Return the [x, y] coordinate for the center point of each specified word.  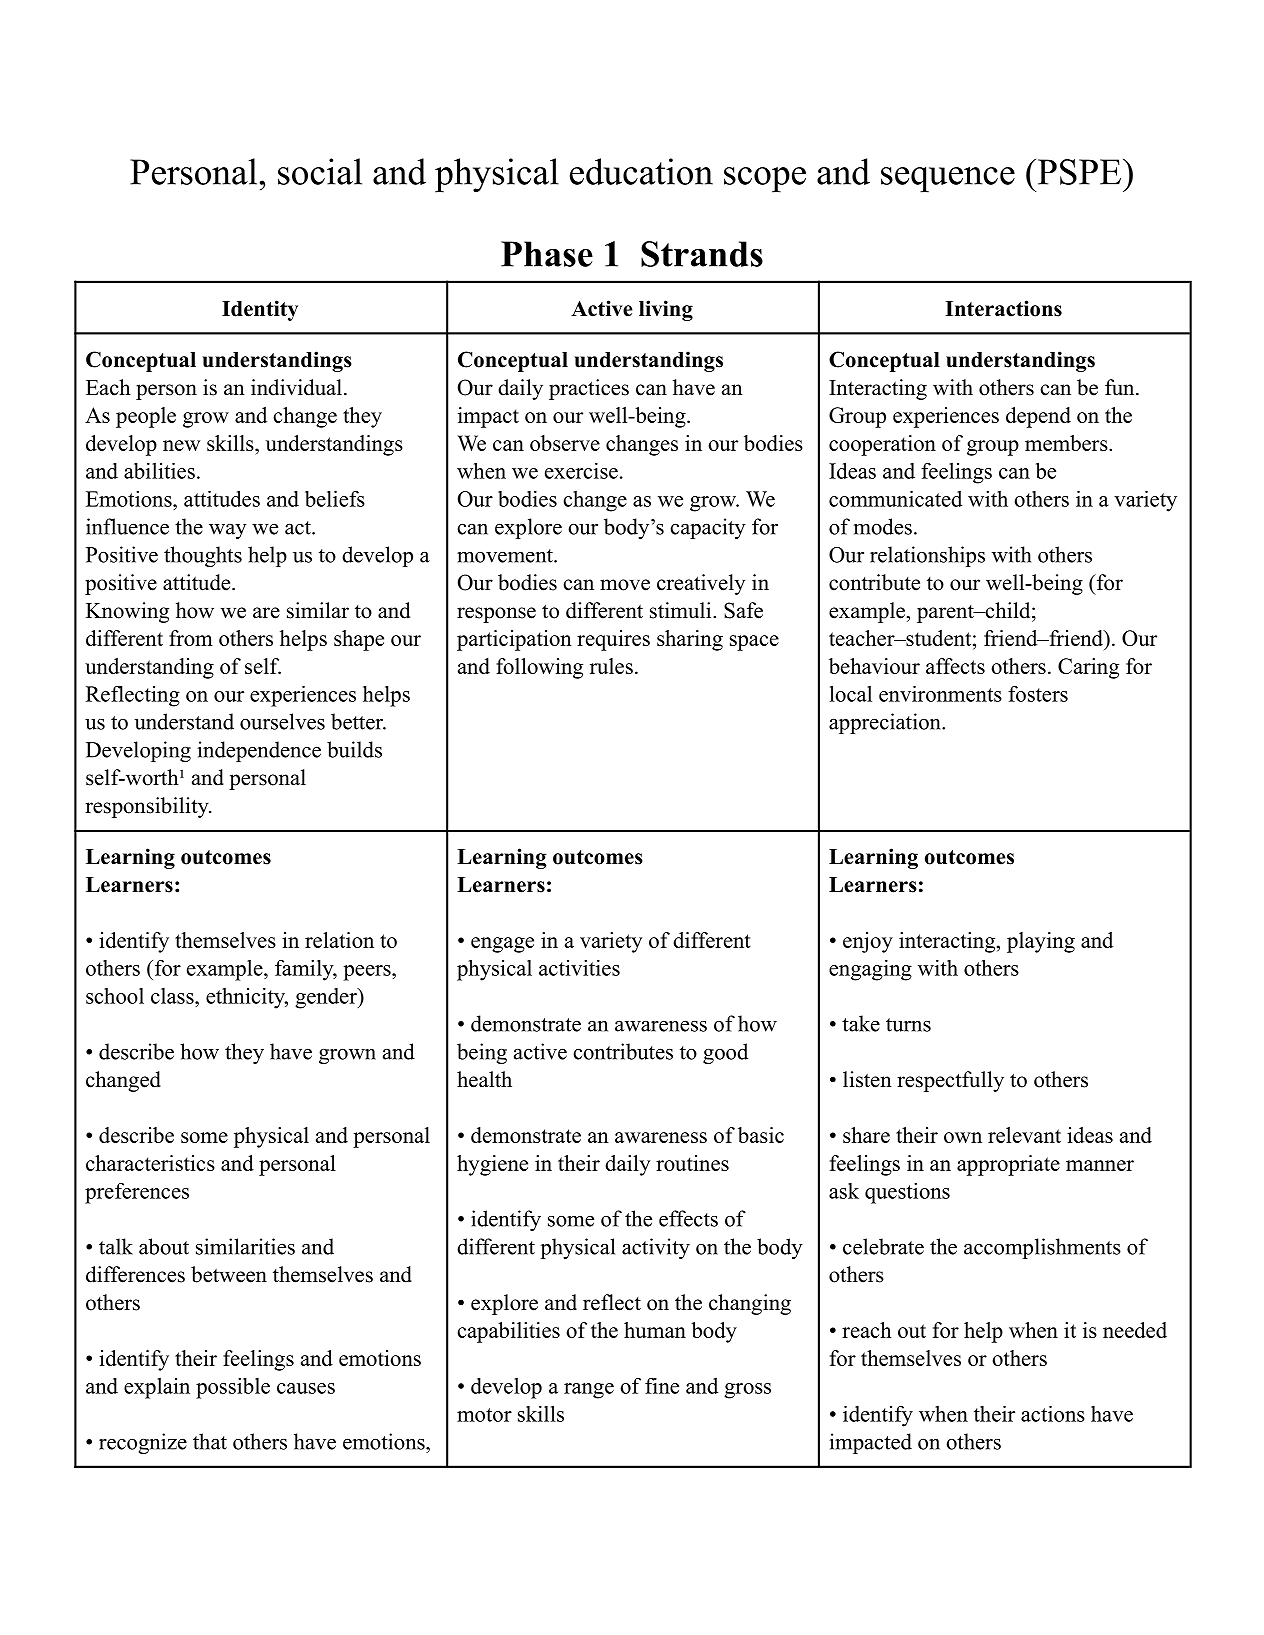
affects [955, 666]
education [641, 171]
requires [613, 640]
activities [579, 967]
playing [1041, 942]
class [173, 996]
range [589, 1391]
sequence [948, 180]
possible [233, 1388]
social [320, 171]
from [191, 638]
